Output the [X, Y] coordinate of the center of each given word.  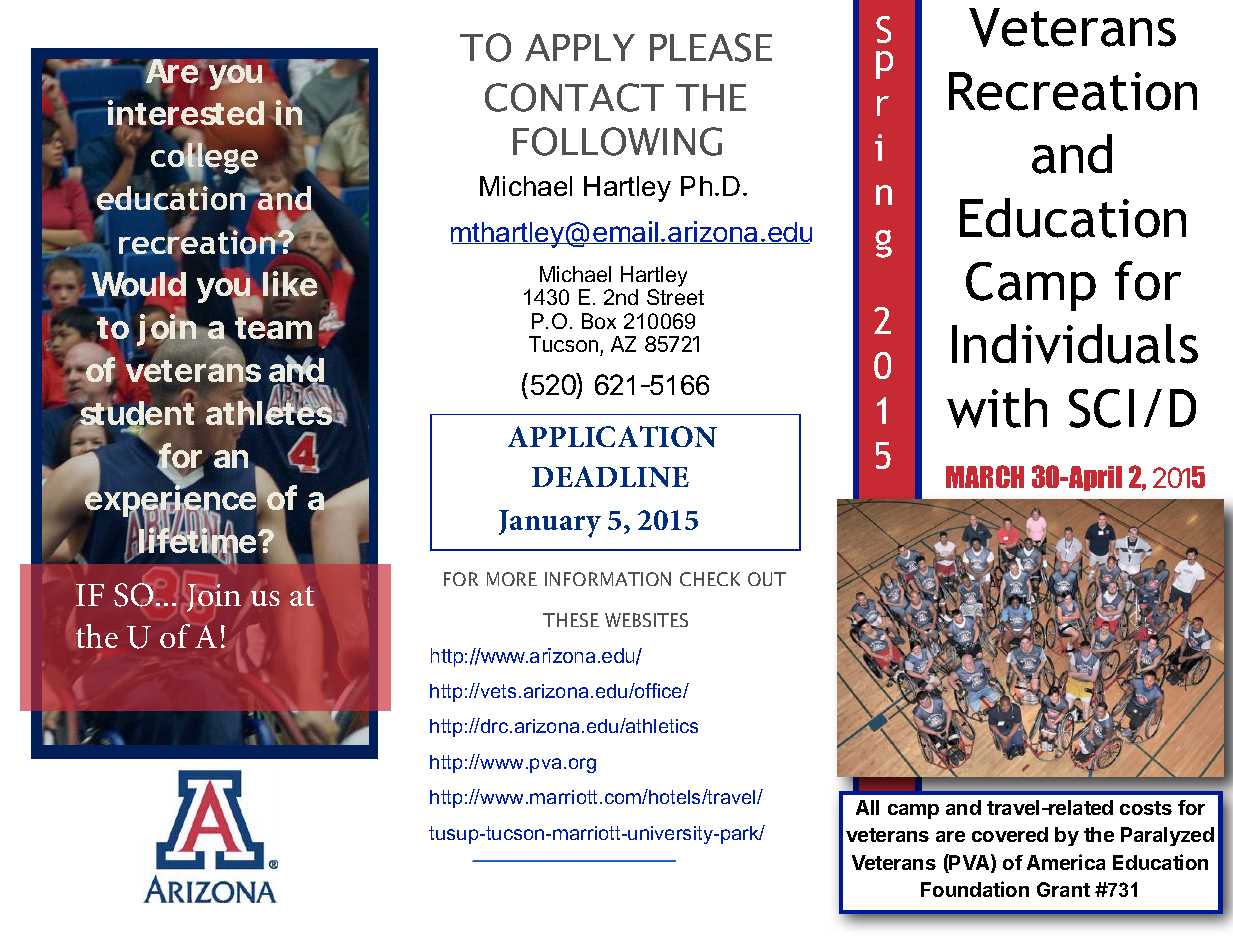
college [204, 158]
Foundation [975, 889]
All [867, 807]
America [1066, 862]
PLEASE [711, 47]
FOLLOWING [617, 141]
